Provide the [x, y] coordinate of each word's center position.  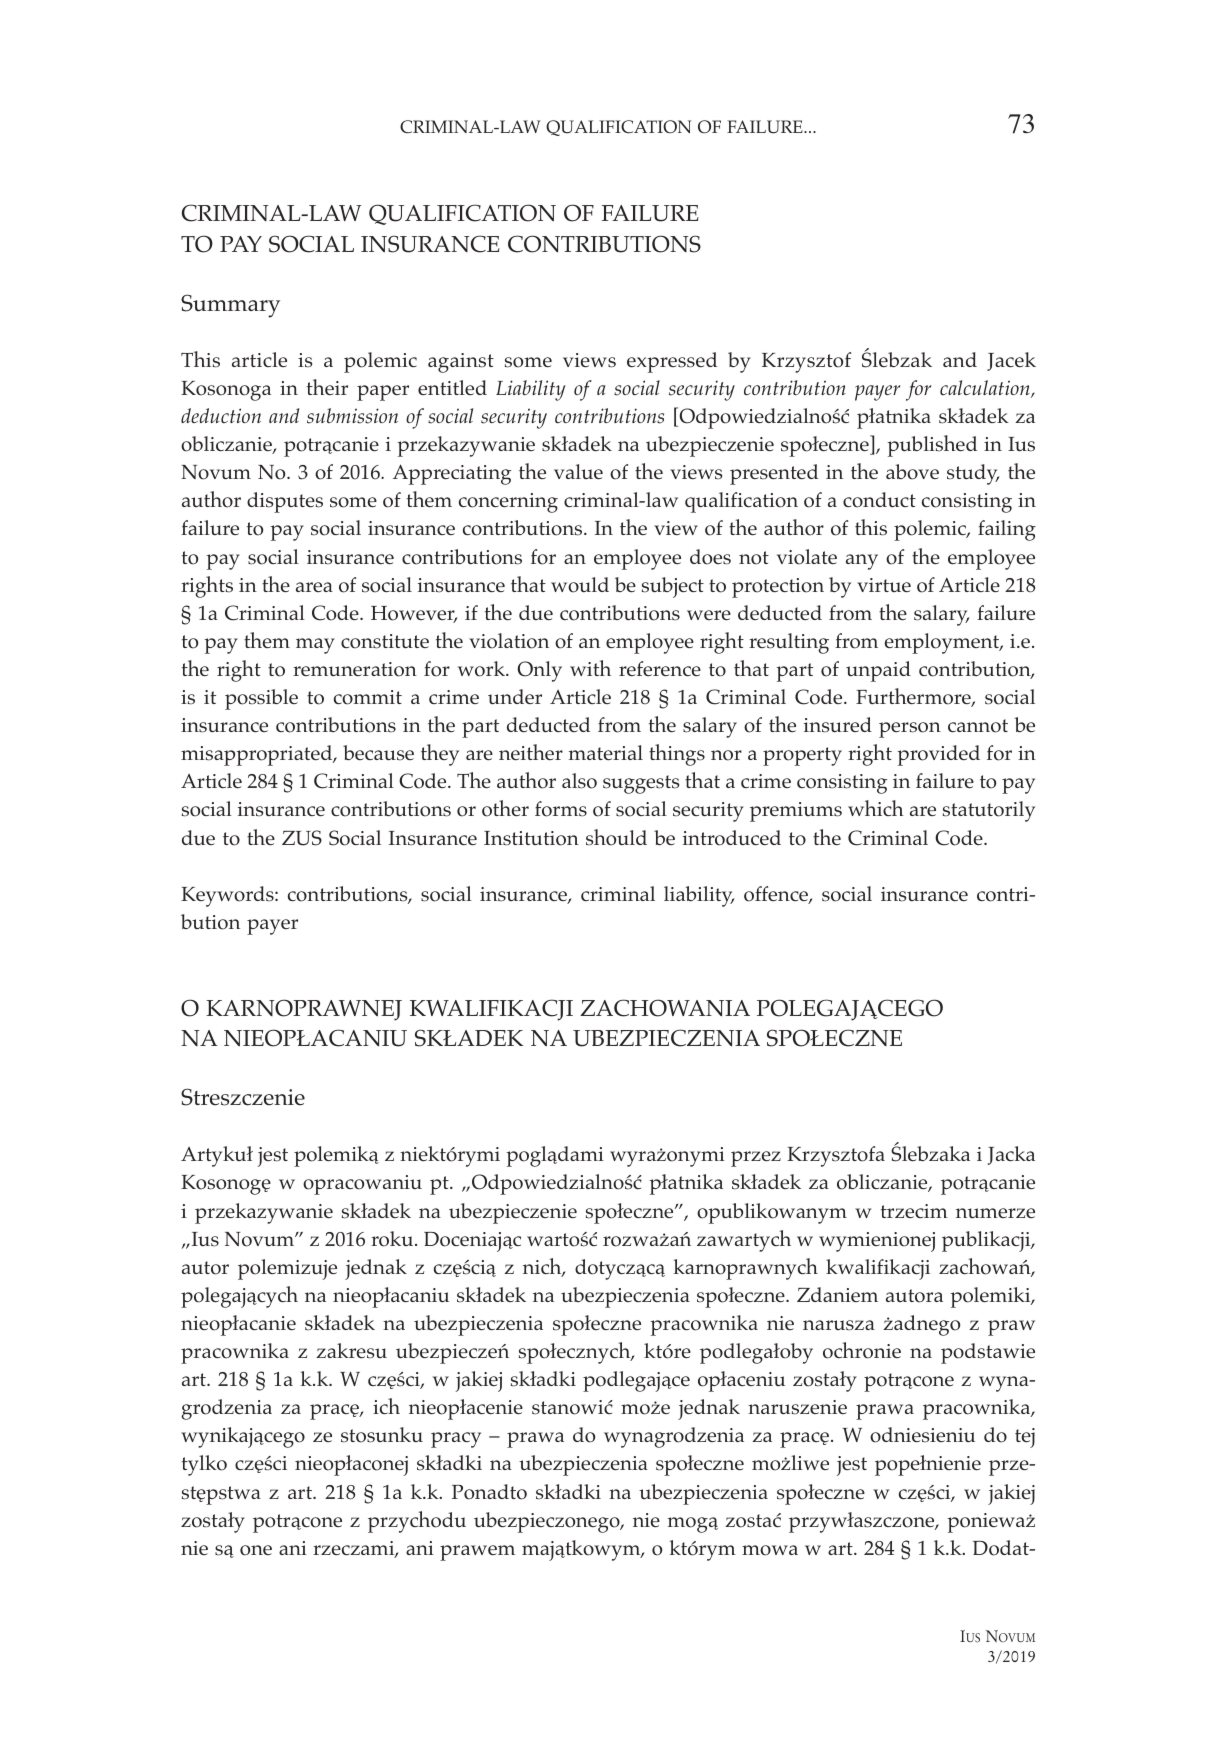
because [378, 753]
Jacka [1011, 1155]
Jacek [1011, 361]
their [327, 387]
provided [938, 755]
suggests [641, 784]
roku [393, 1239]
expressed [672, 362]
